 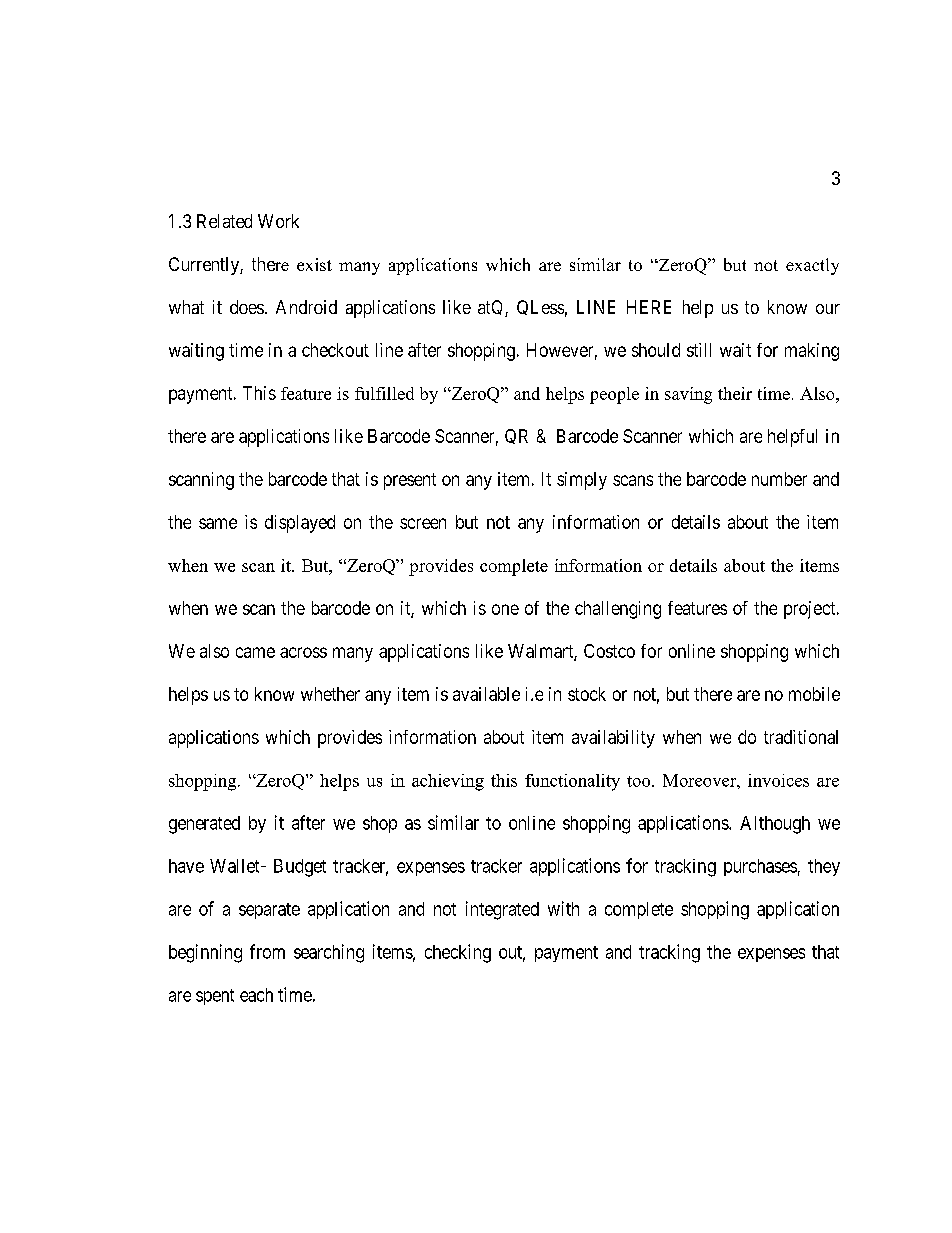 What do you see at coordinates (505, 609) in the screenshot?
I see `one` at bounding box center [505, 609].
